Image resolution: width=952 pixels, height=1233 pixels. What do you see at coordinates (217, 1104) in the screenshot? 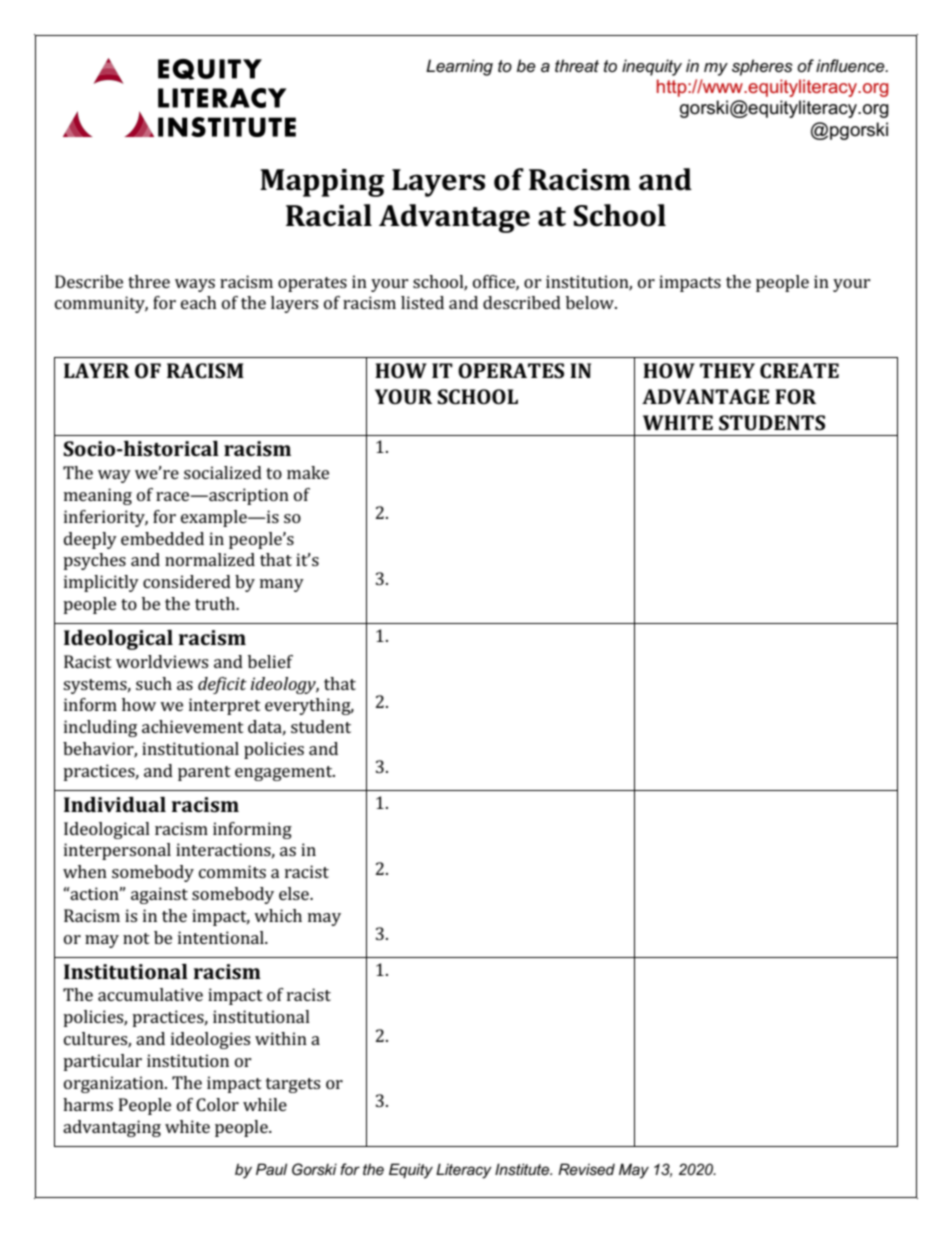
I see `Color` at bounding box center [217, 1104].
